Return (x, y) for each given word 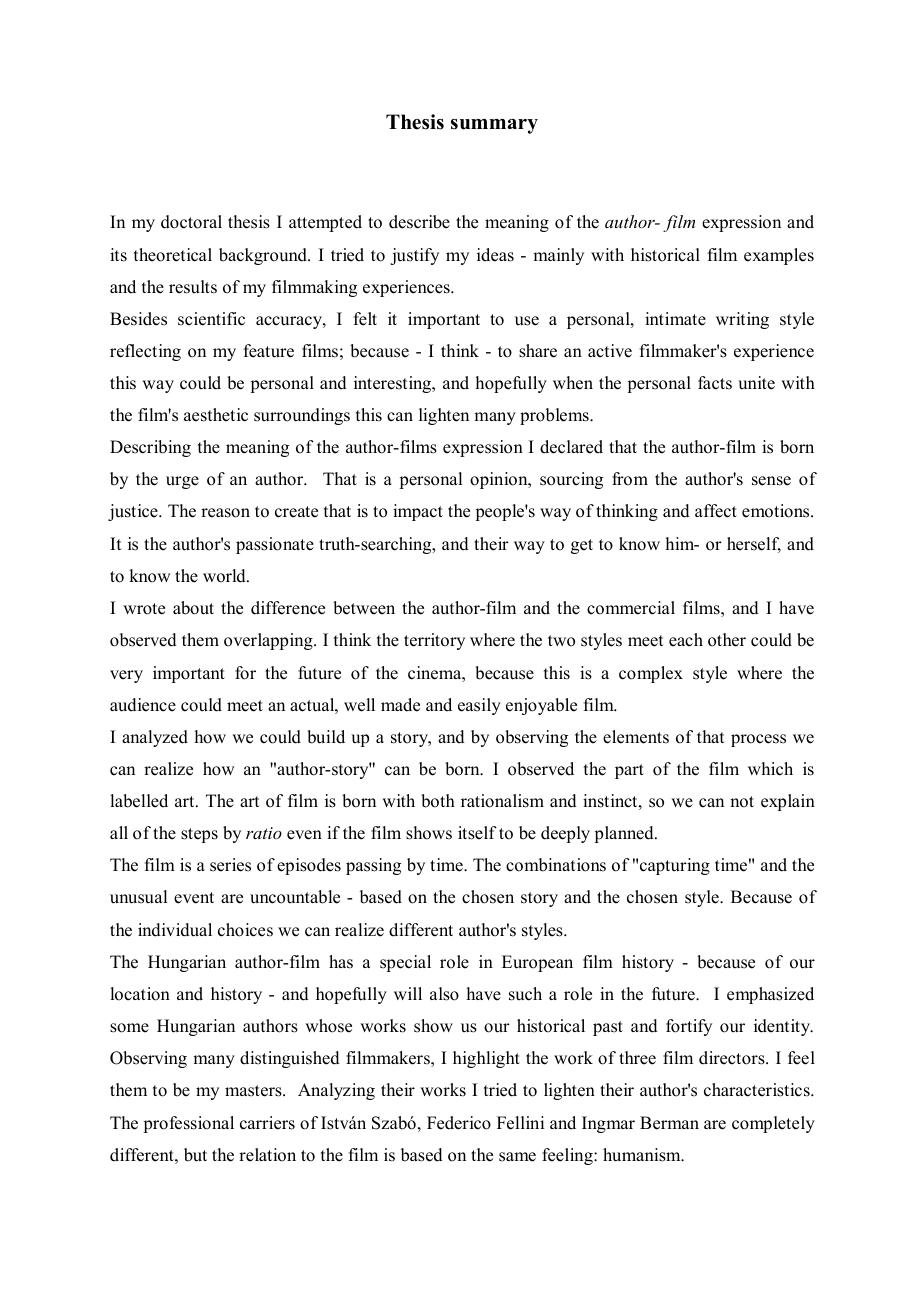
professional (188, 1124)
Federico (459, 1123)
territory (434, 641)
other (727, 640)
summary (494, 126)
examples (779, 256)
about (193, 608)
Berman (669, 1123)
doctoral (191, 222)
